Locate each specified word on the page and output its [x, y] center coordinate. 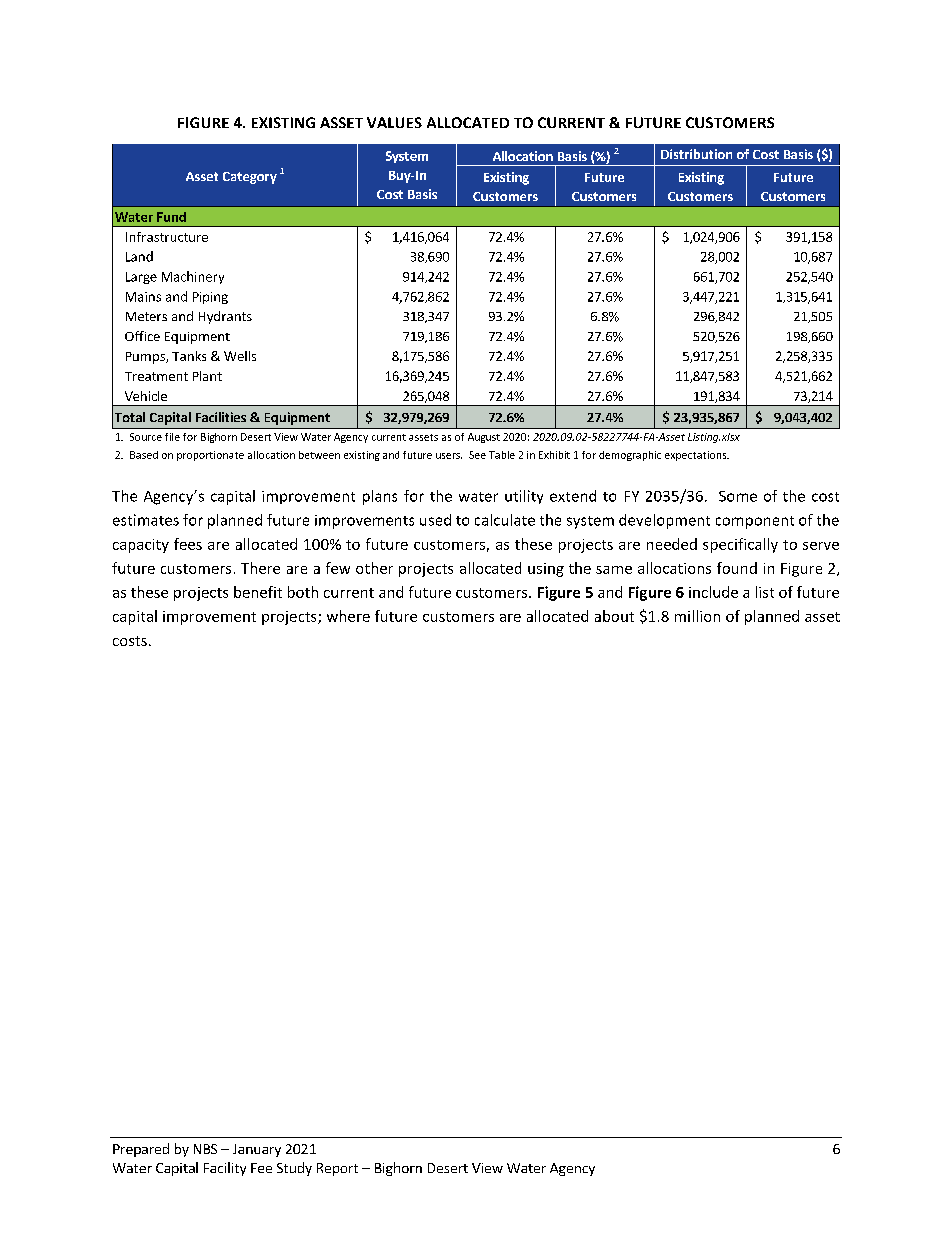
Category [250, 178]
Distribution [696, 154]
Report [337, 1169]
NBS [205, 1149]
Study [294, 1169]
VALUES [394, 122]
